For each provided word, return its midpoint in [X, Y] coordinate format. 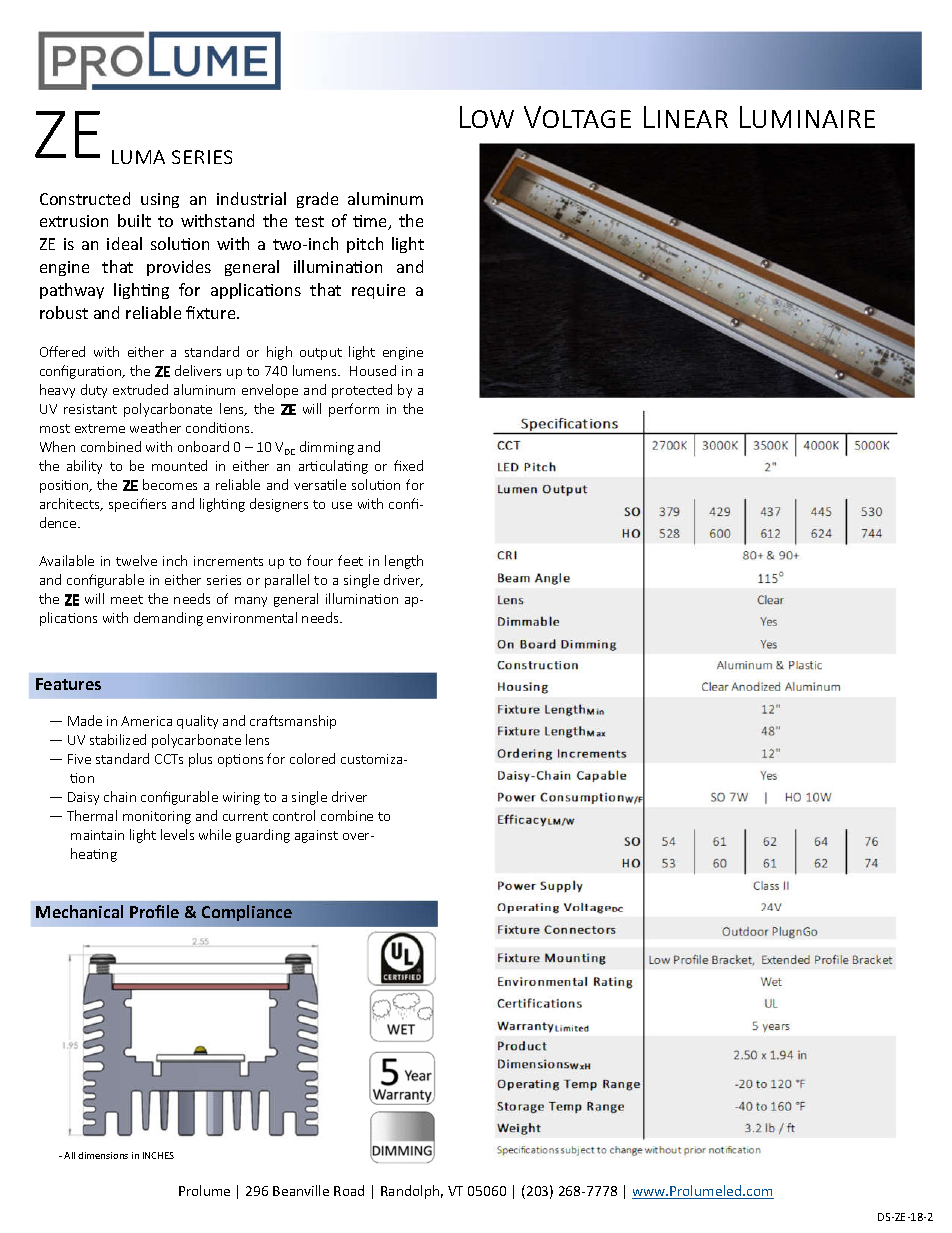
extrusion [74, 221]
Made [85, 720]
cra [260, 722]
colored [312, 758]
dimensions [103, 1155]
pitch [365, 245]
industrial [251, 198]
